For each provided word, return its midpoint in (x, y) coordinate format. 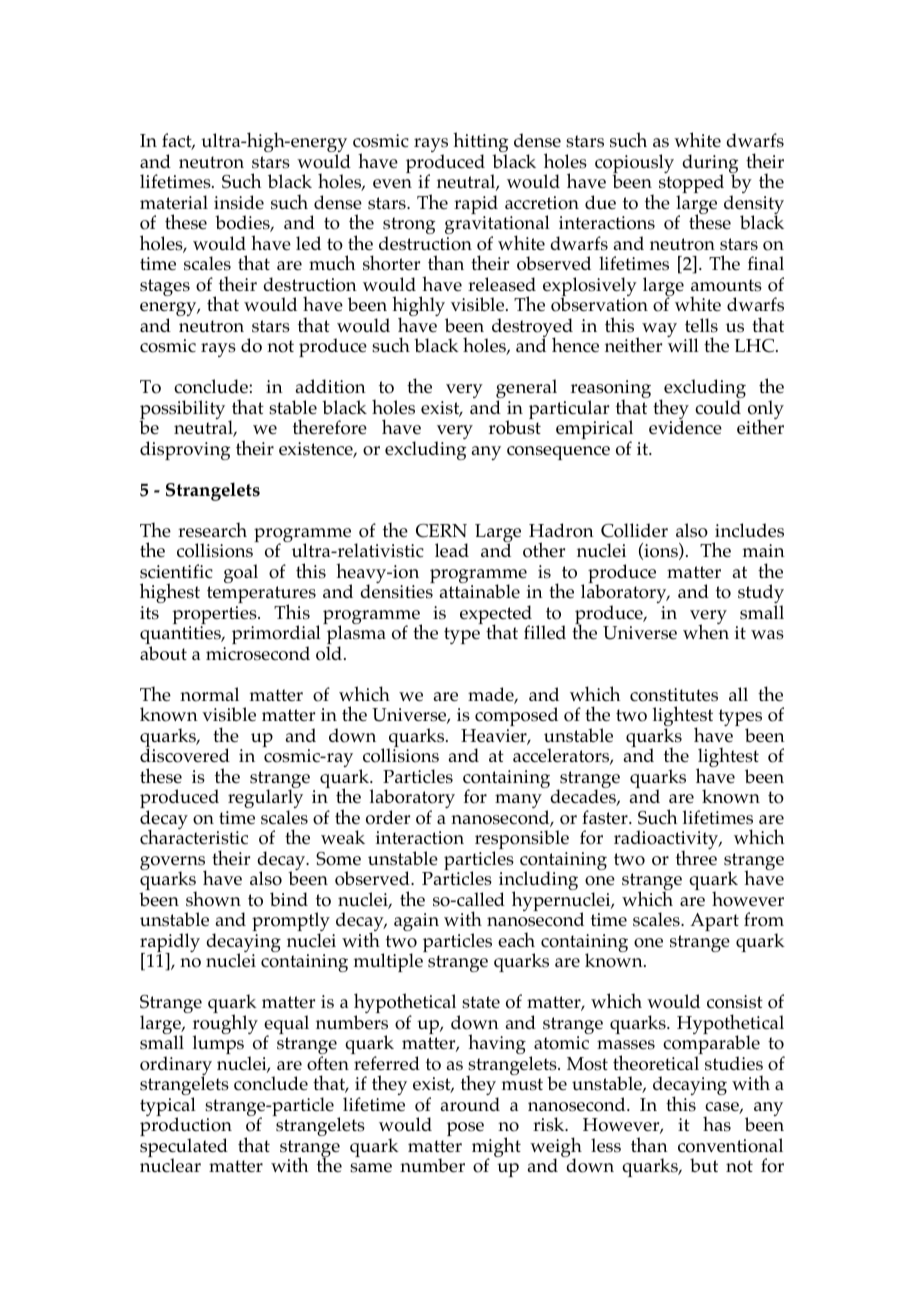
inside (239, 202)
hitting (480, 143)
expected (497, 616)
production (186, 1128)
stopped (691, 185)
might (496, 1148)
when (706, 631)
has (717, 1124)
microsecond (258, 653)
